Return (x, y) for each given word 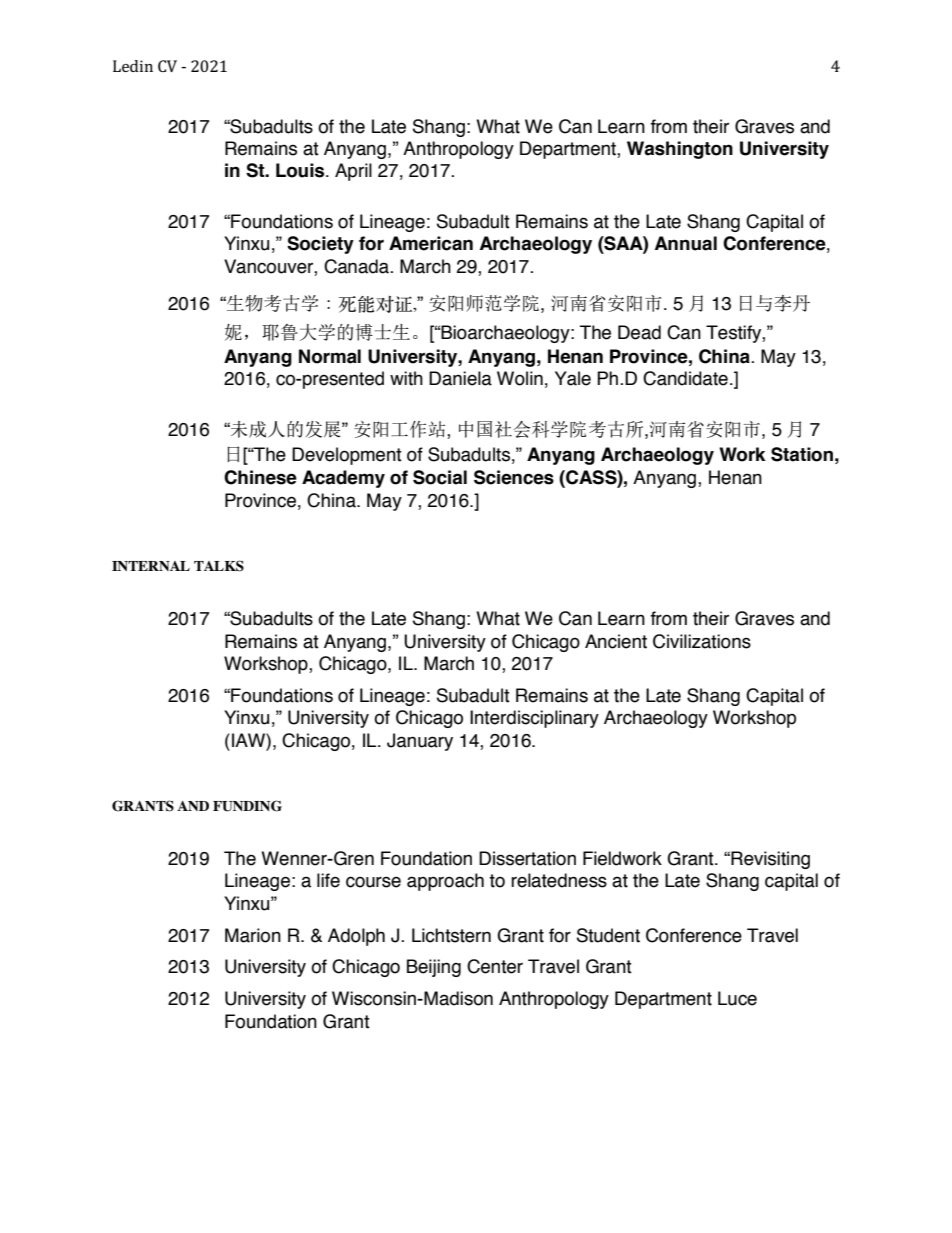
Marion (253, 935)
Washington (680, 150)
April (353, 172)
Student (608, 935)
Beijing (434, 968)
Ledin (133, 66)
